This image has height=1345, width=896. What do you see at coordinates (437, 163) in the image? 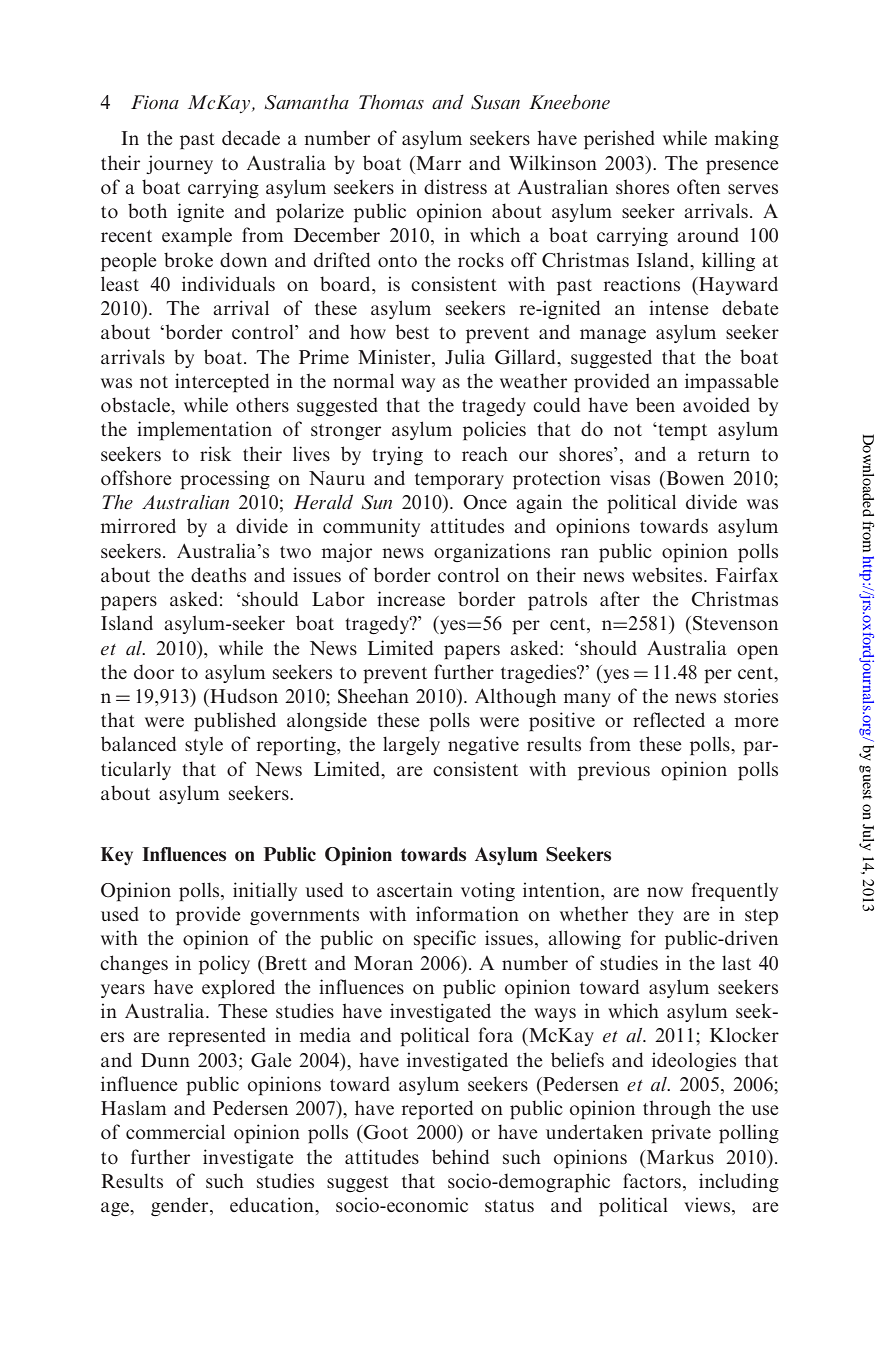
I see `Marr` at bounding box center [437, 163].
